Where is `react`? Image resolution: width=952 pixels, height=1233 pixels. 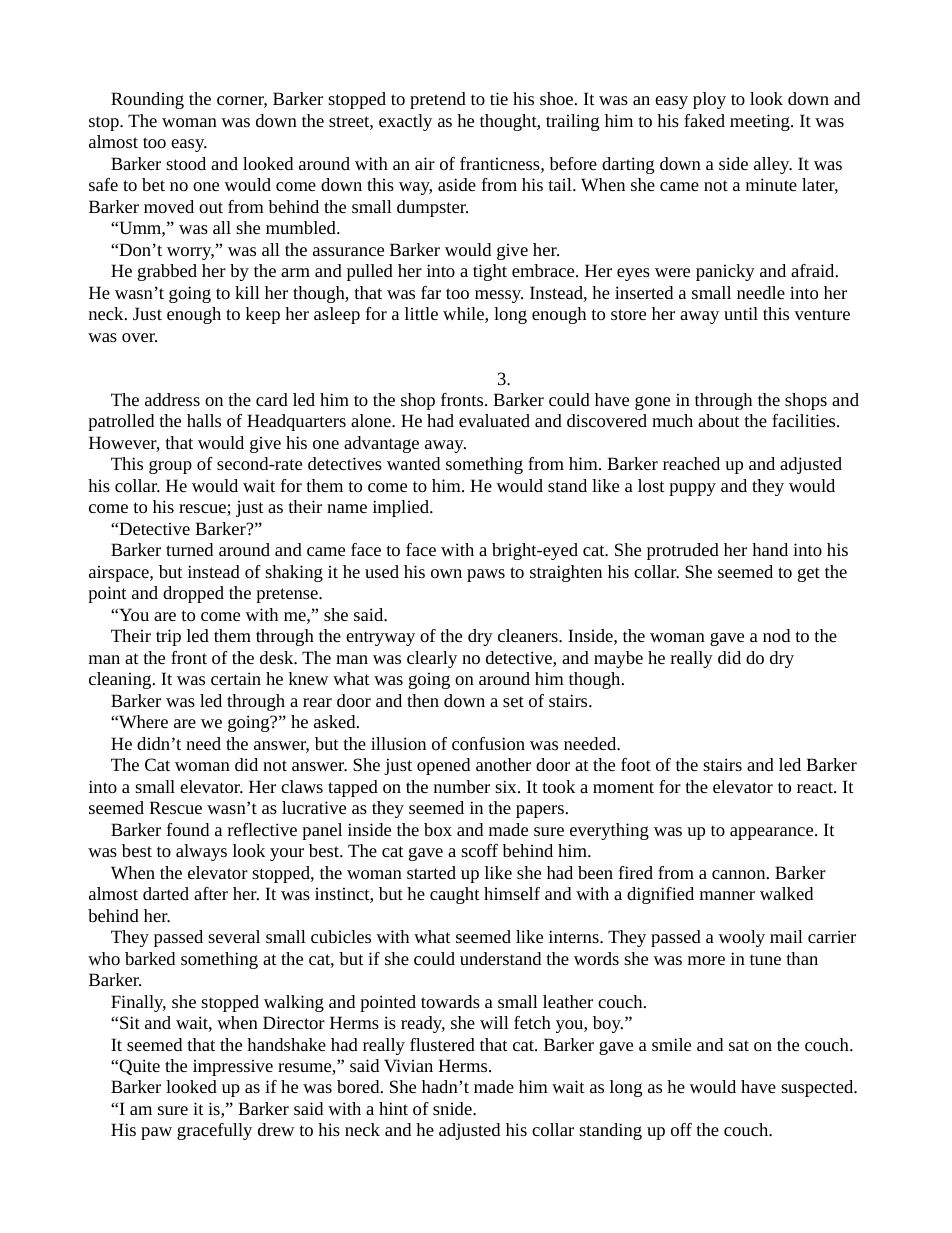
react is located at coordinates (816, 787).
